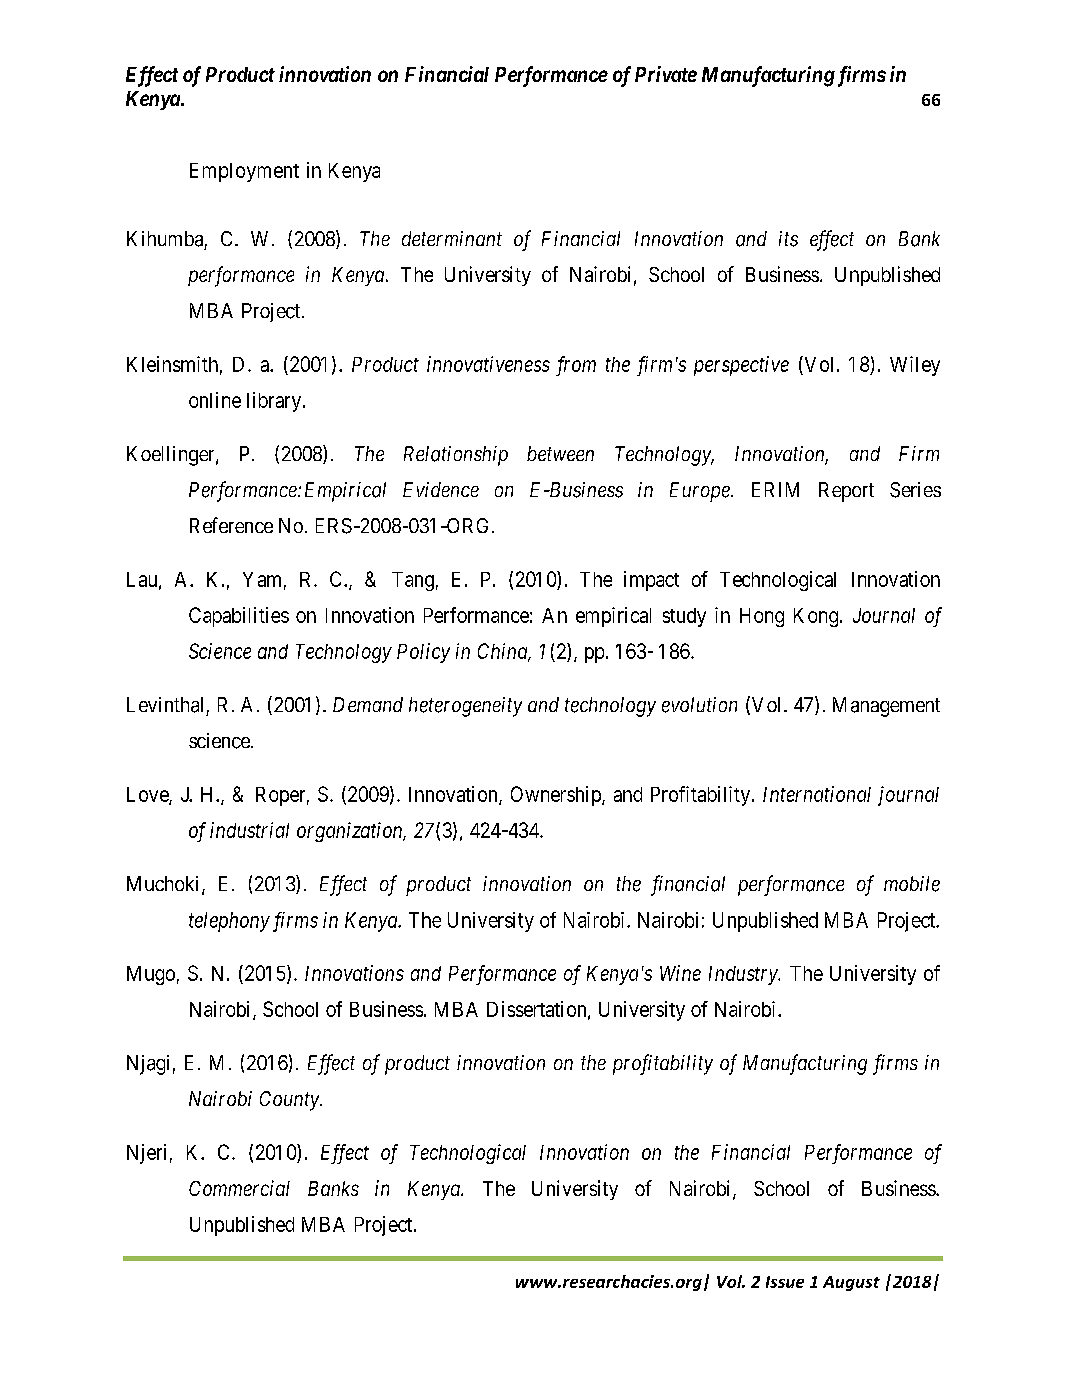 The image size is (1066, 1379). I want to click on Private, so click(666, 74).
